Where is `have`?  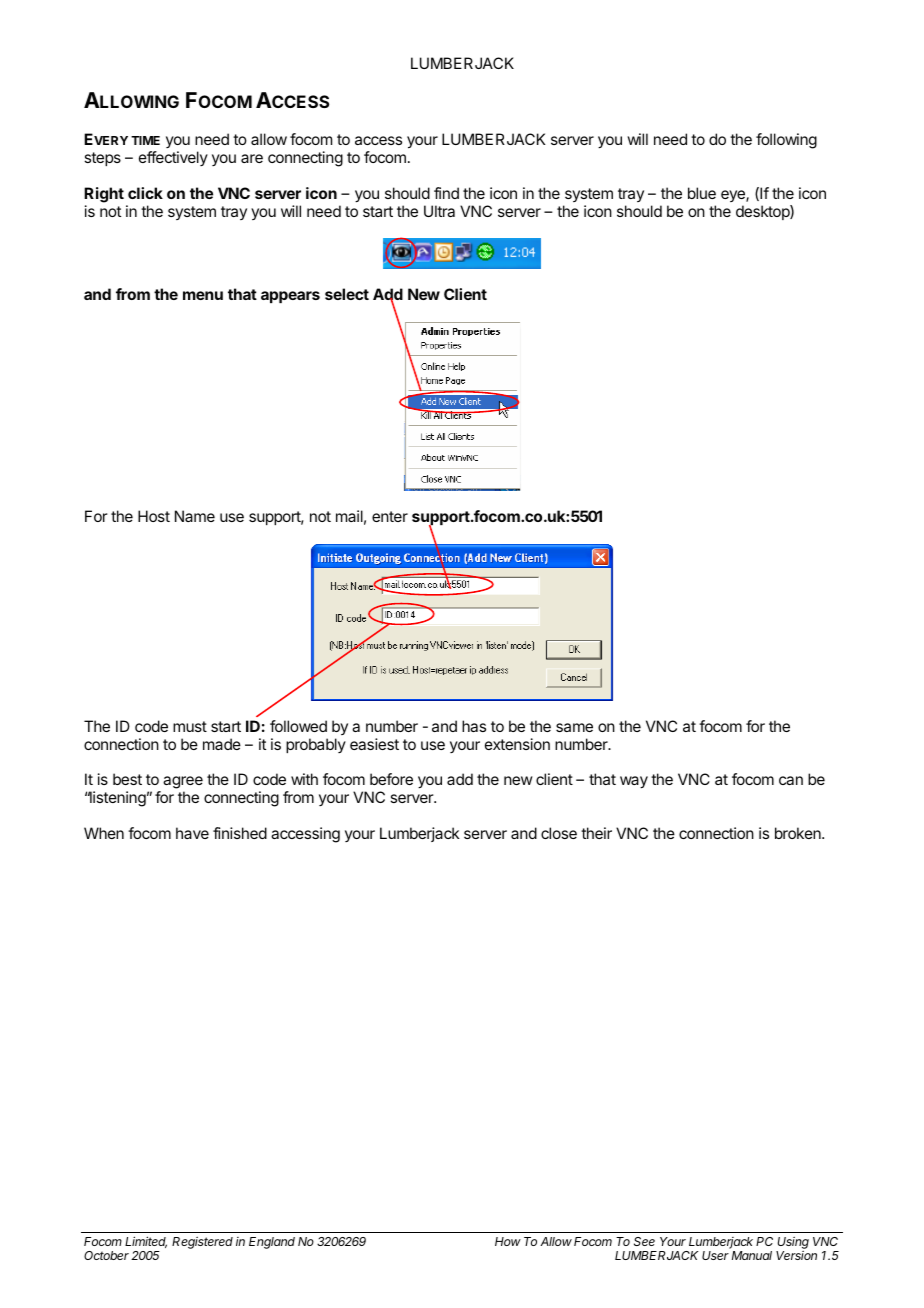 have is located at coordinates (192, 833).
